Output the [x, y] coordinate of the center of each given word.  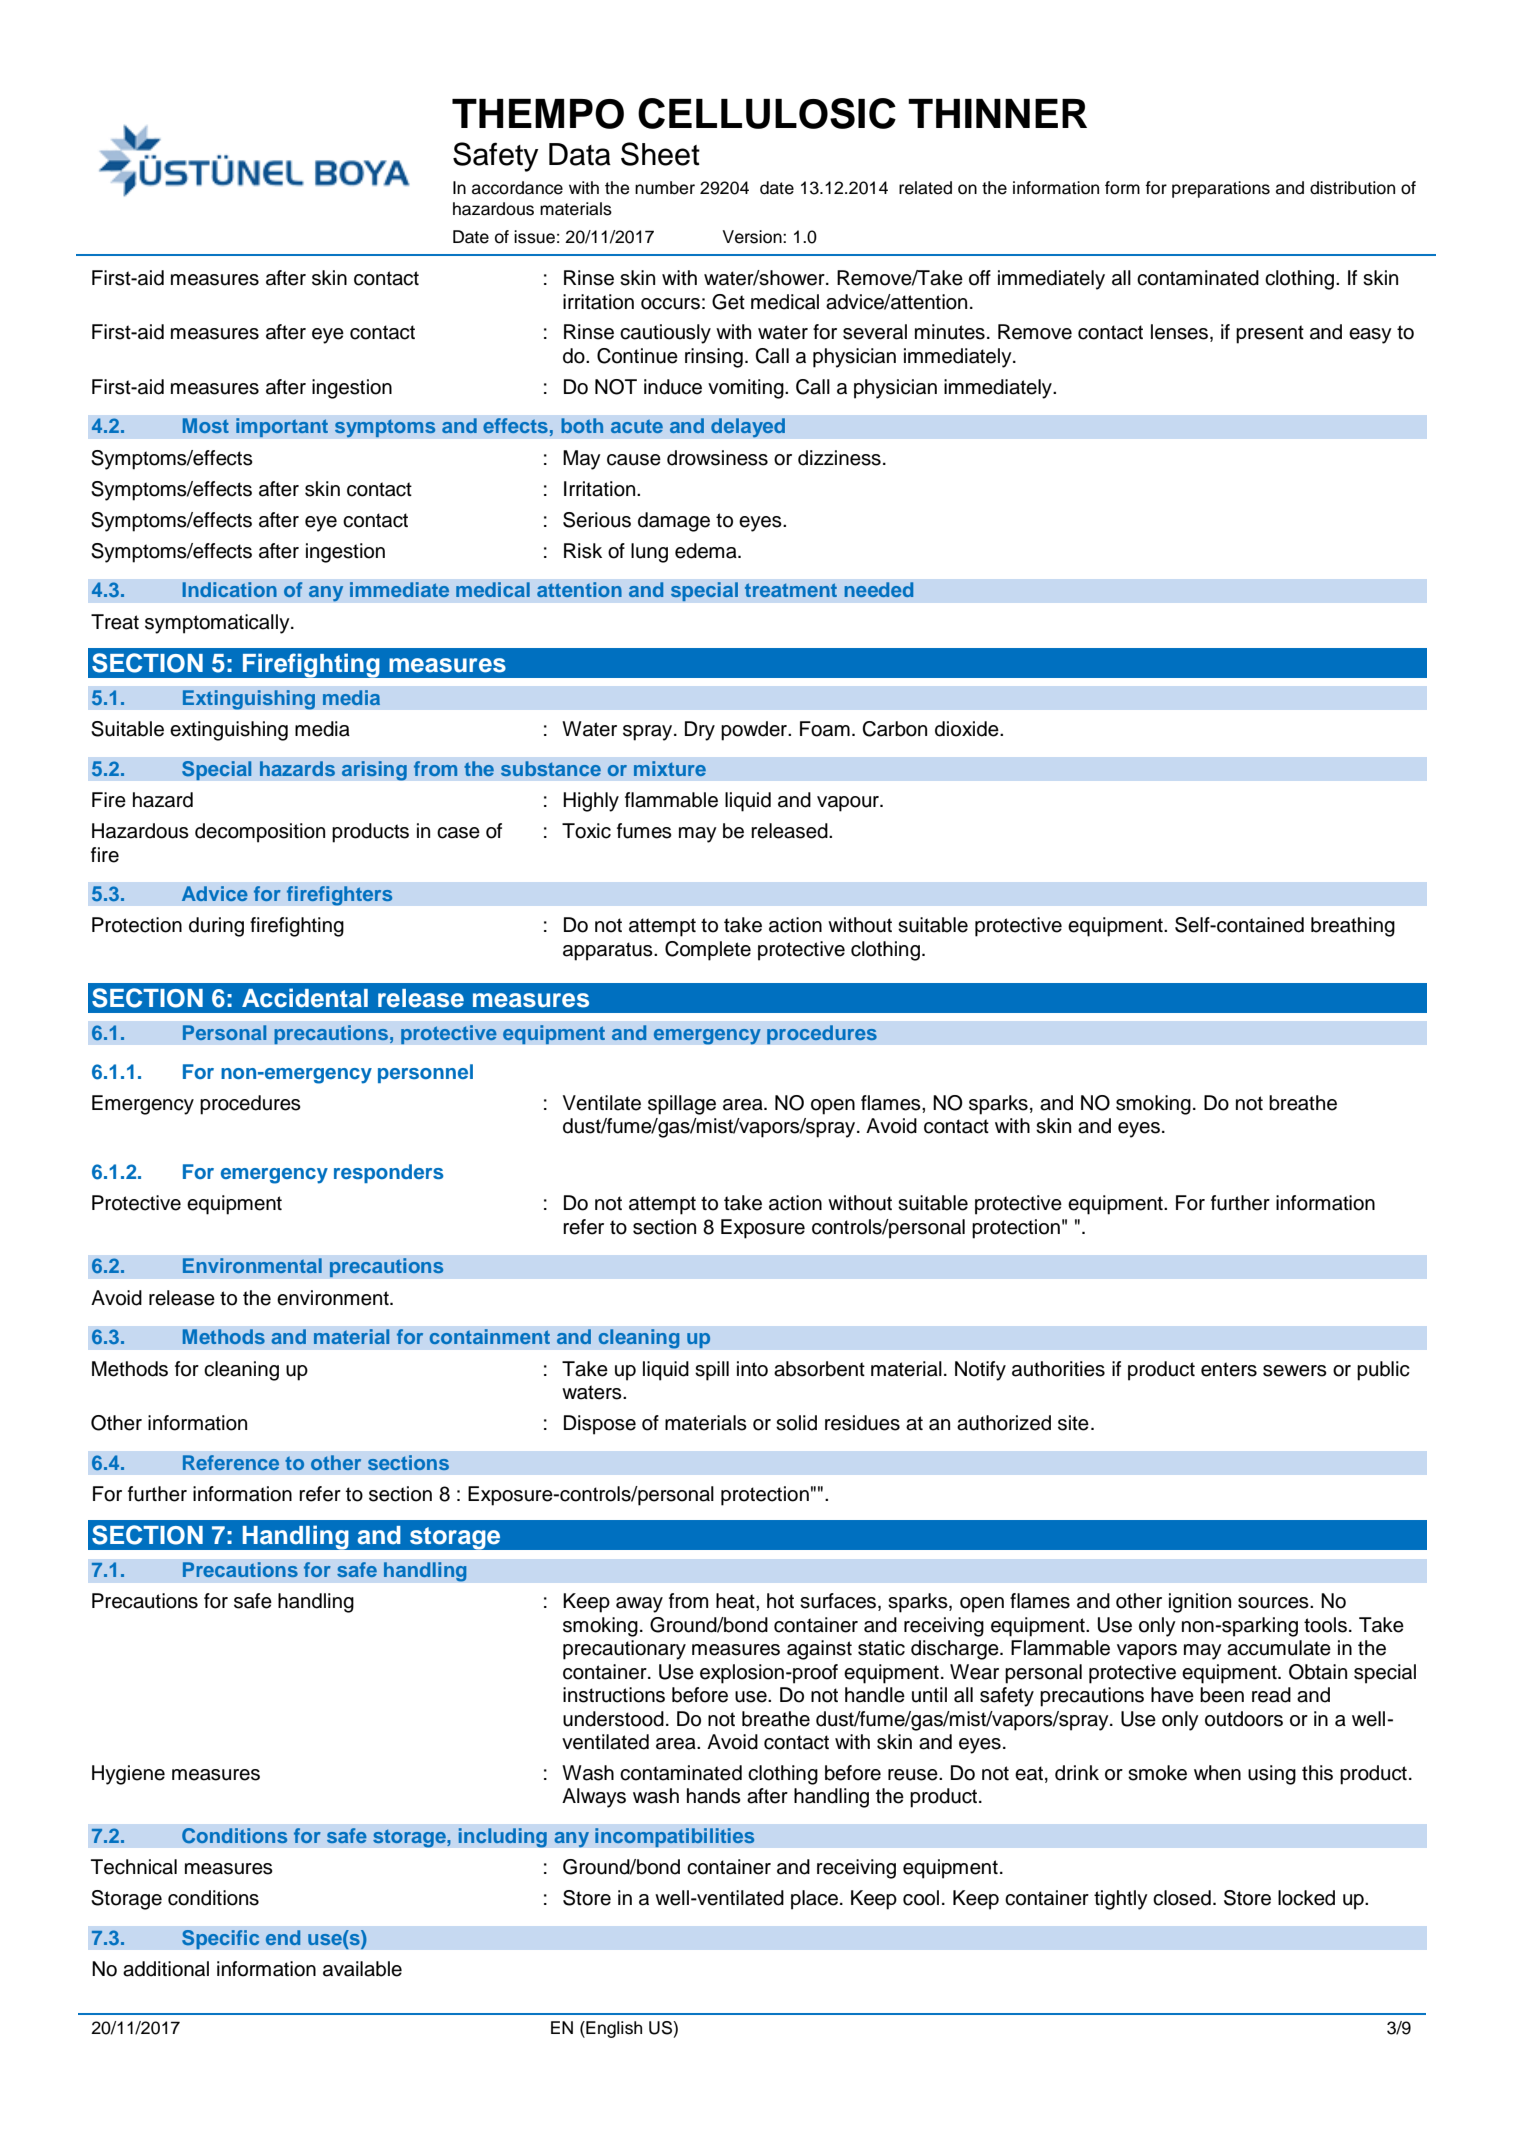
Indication [230, 589]
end [283, 1937]
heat [736, 1601]
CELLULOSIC [767, 113]
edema [707, 551]
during [216, 927]
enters [1229, 1369]
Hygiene [128, 1775]
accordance [517, 188]
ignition [1200, 1603]
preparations [1221, 189]
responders [388, 1173]
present [1270, 334]
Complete [708, 951]
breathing [1353, 927]
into [752, 1369]
